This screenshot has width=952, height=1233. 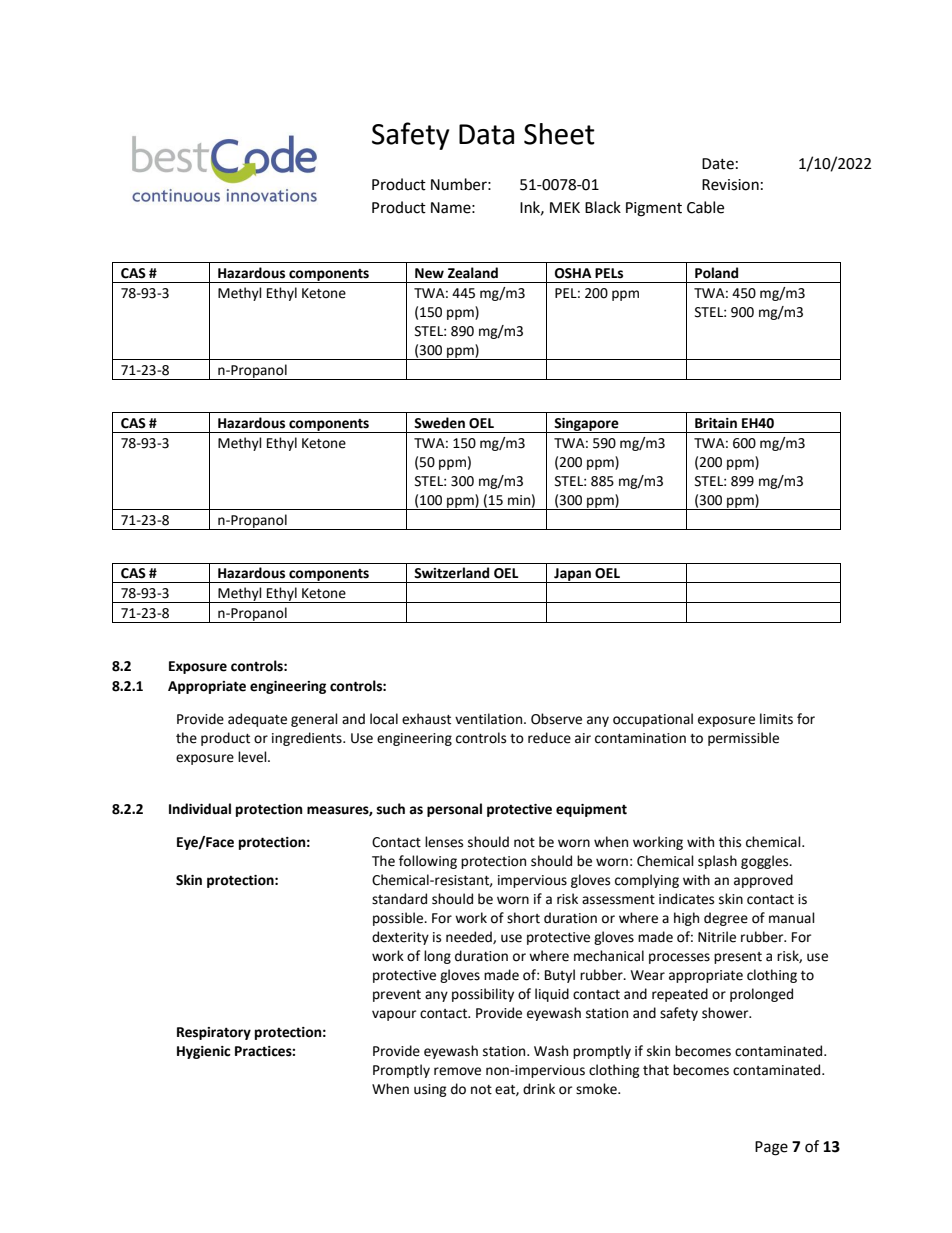 What do you see at coordinates (539, 1089) in the screenshot?
I see `drink` at bounding box center [539, 1089].
